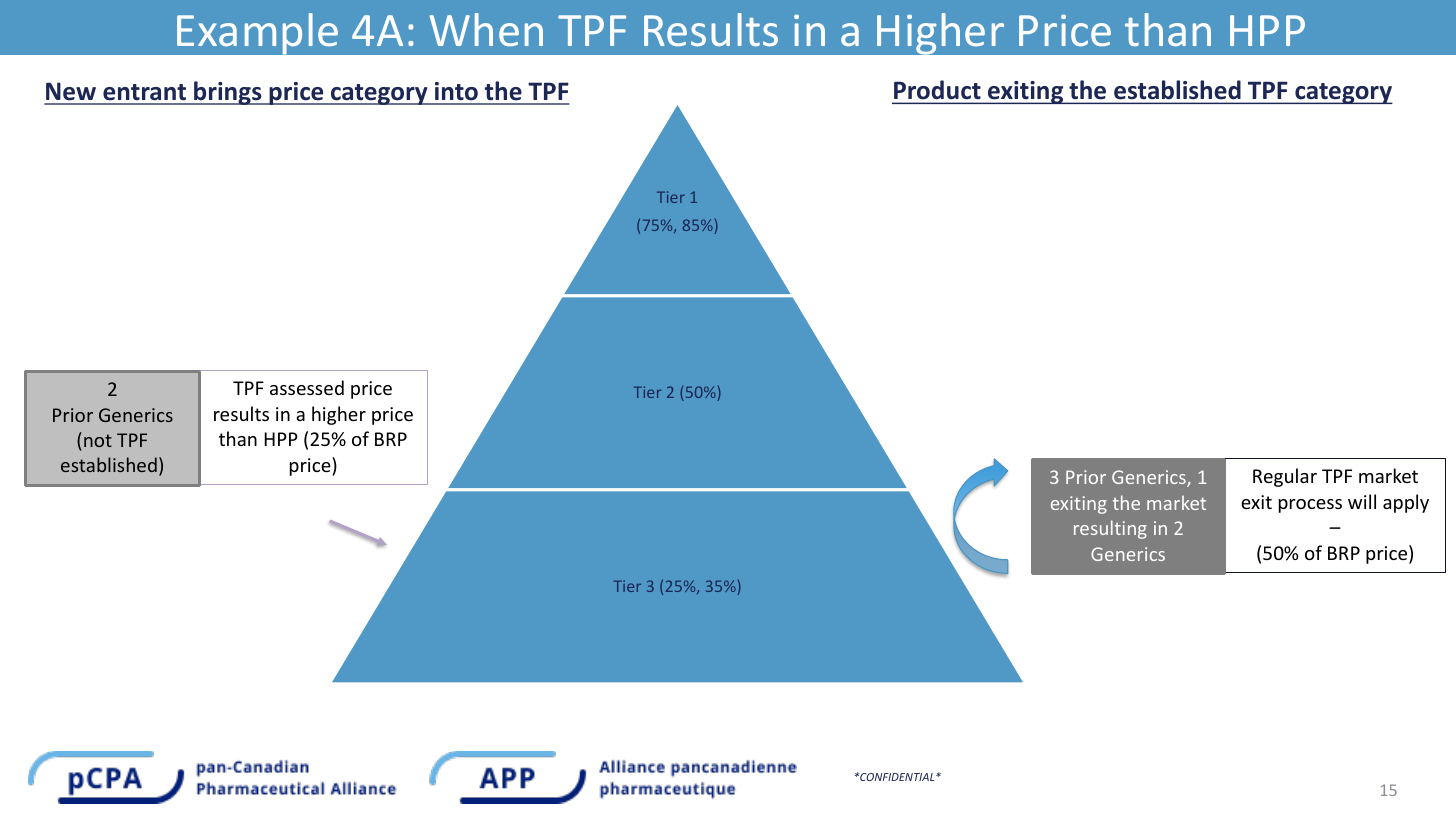  What do you see at coordinates (1362, 501) in the image?
I see `will` at bounding box center [1362, 501].
